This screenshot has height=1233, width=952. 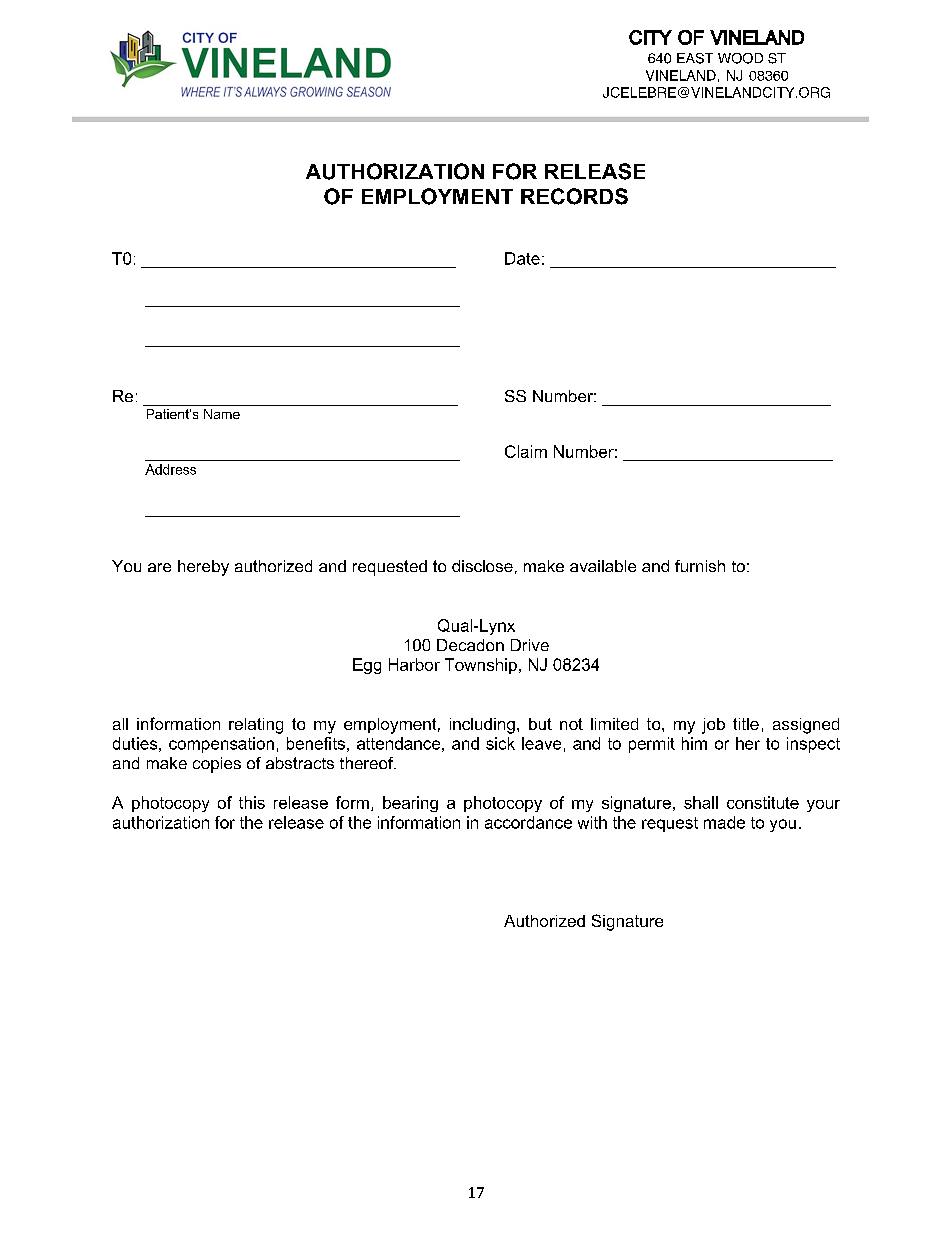 What do you see at coordinates (526, 451) in the screenshot?
I see `Claim` at bounding box center [526, 451].
